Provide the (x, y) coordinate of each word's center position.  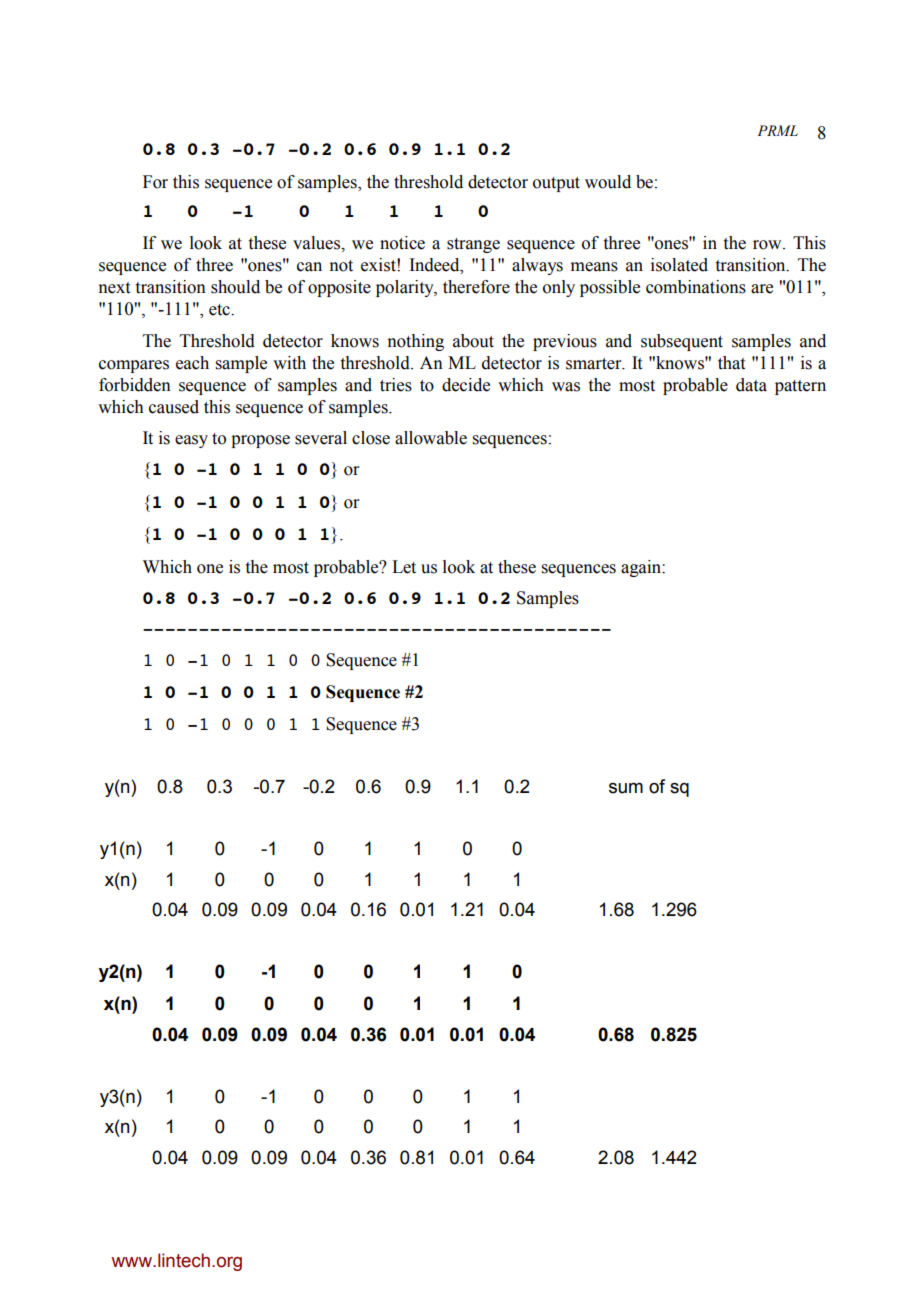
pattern (800, 387)
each (192, 363)
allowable (431, 438)
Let (404, 567)
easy (191, 441)
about (473, 341)
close (371, 438)
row (768, 245)
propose (260, 441)
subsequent (682, 342)
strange (473, 245)
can (309, 267)
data (751, 385)
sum (626, 788)
